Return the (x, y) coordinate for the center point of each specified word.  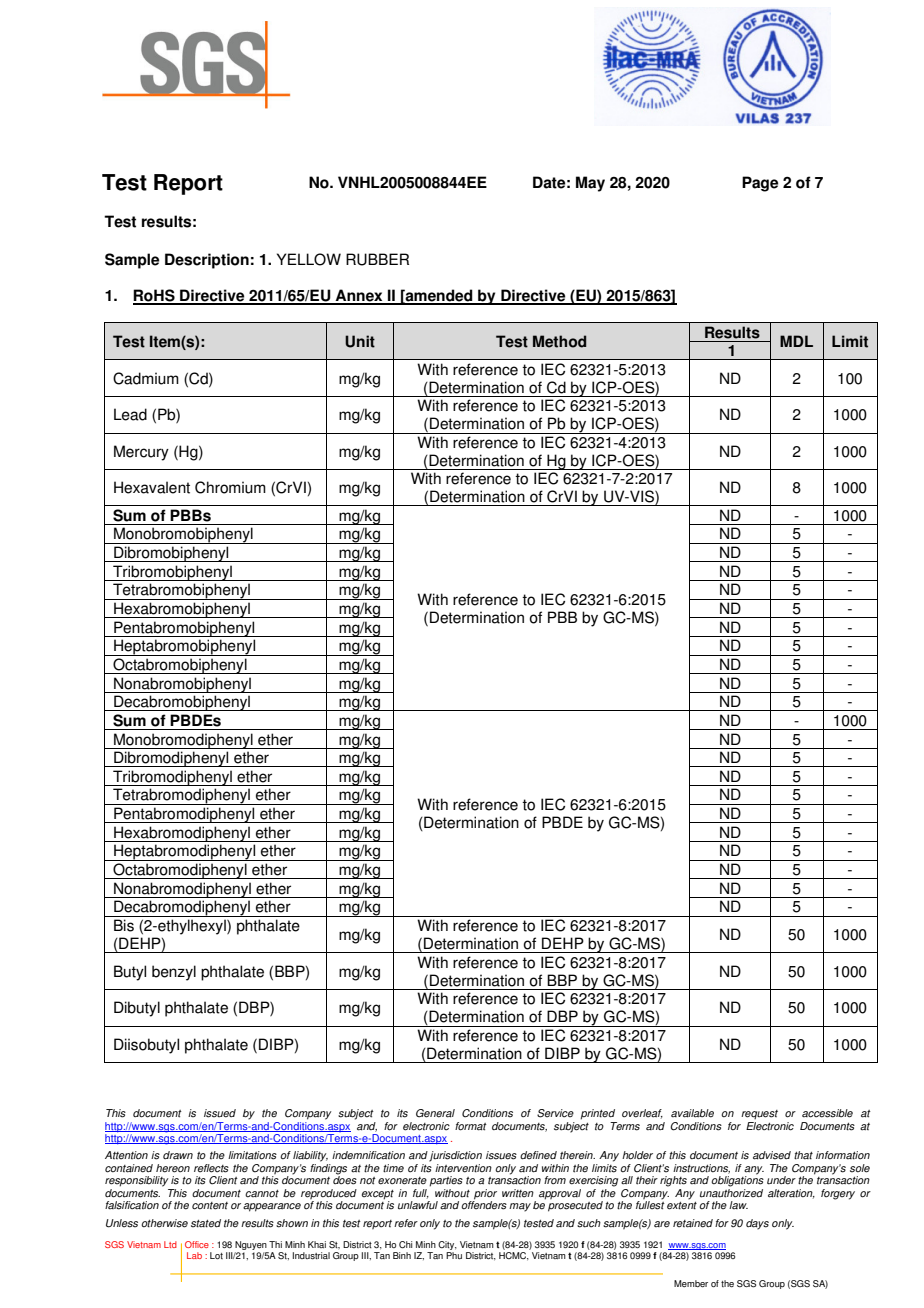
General (435, 1113)
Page (760, 184)
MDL (796, 341)
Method (559, 341)
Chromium (230, 487)
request (759, 1114)
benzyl (174, 973)
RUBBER (377, 259)
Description (207, 261)
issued (220, 1113)
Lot (216, 1255)
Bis (124, 925)
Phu (454, 1255)
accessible (827, 1113)
